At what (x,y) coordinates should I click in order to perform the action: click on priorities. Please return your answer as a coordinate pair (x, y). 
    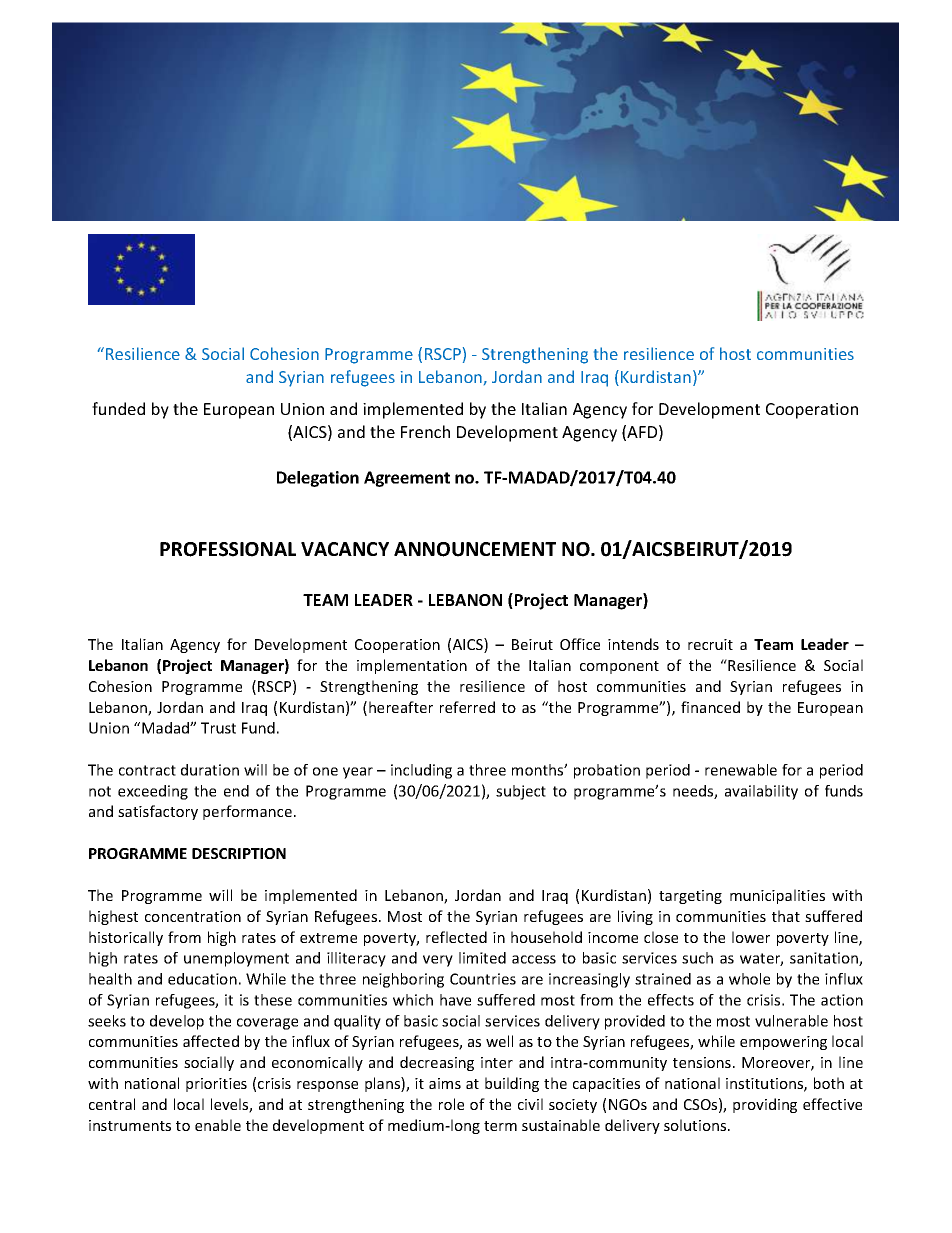
    Looking at the image, I should click on (216, 1085).
